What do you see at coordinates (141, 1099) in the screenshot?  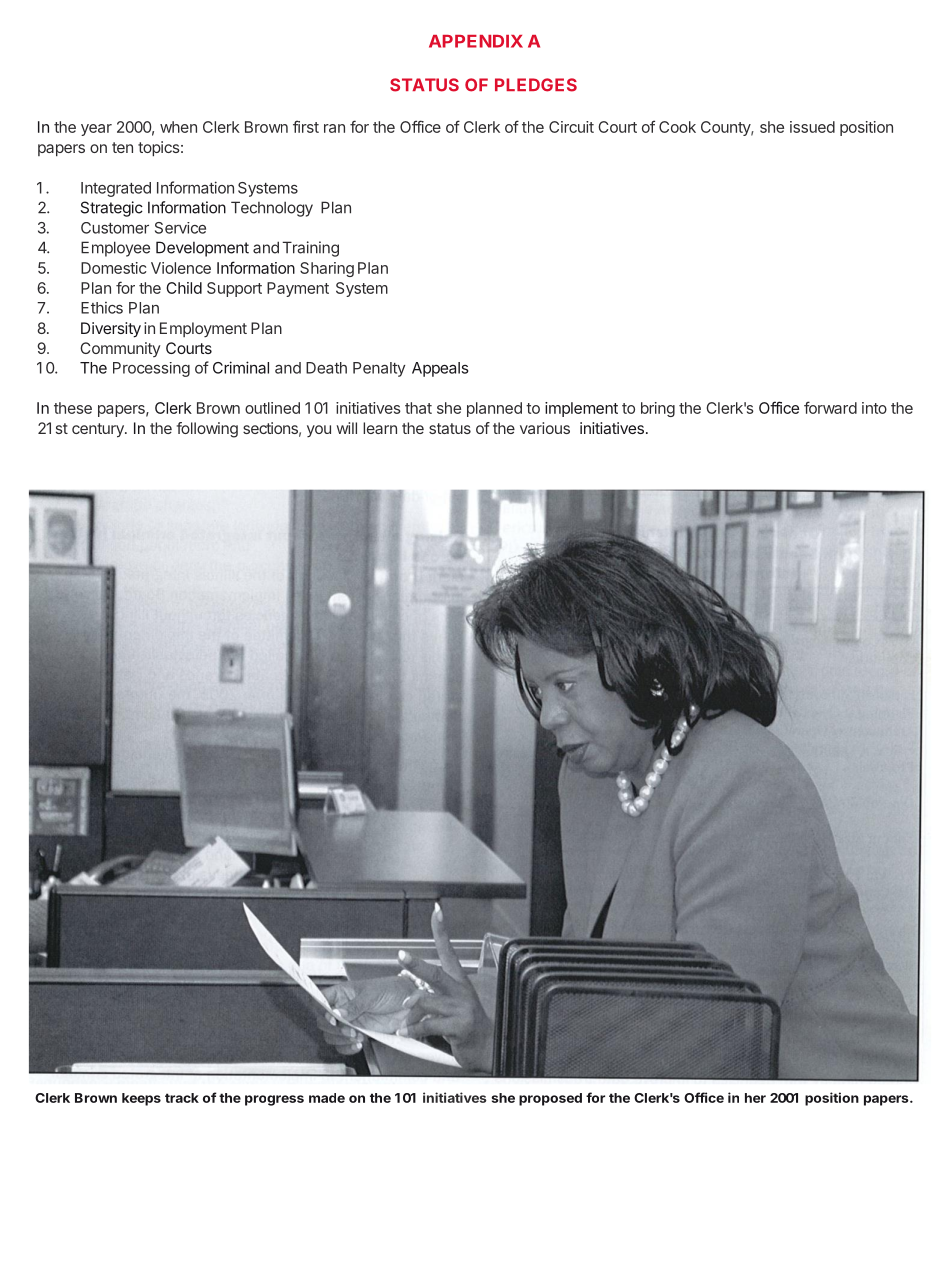 I see `keeps` at bounding box center [141, 1099].
